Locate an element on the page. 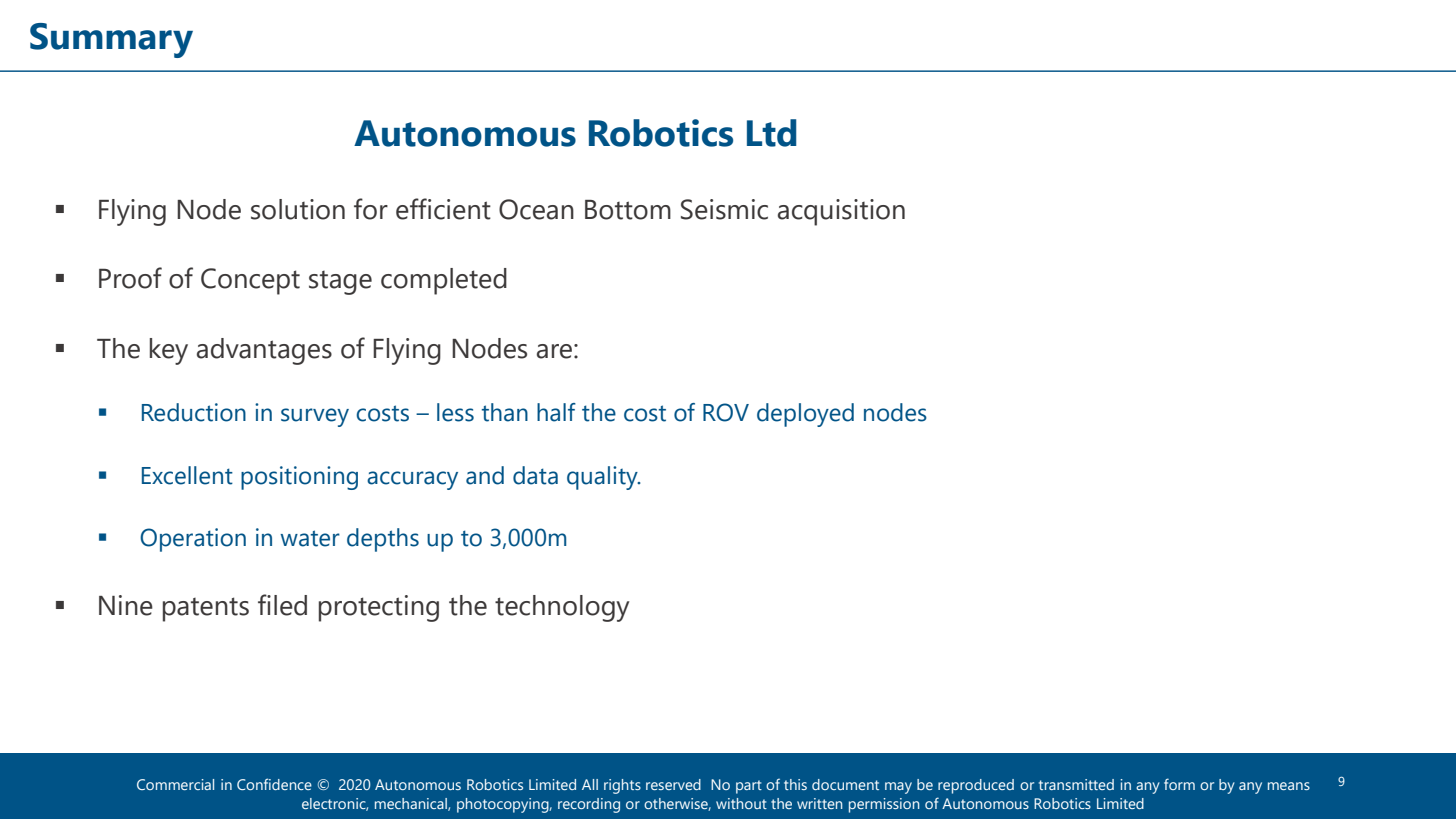 This document has height=819, width=1456. acquisition is located at coordinates (841, 212).
